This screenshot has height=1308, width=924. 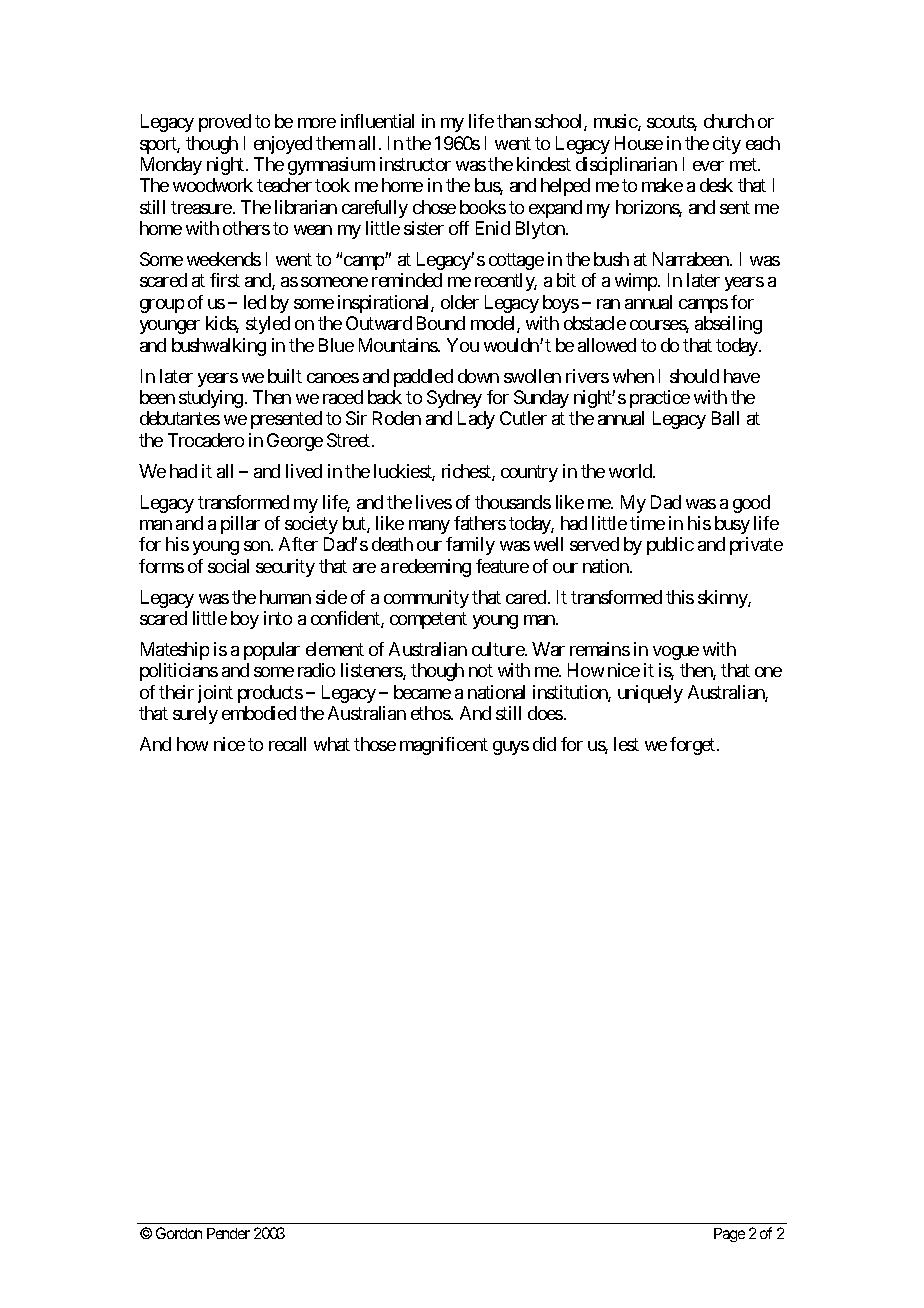 What do you see at coordinates (729, 1235) in the screenshot?
I see `Page` at bounding box center [729, 1235].
